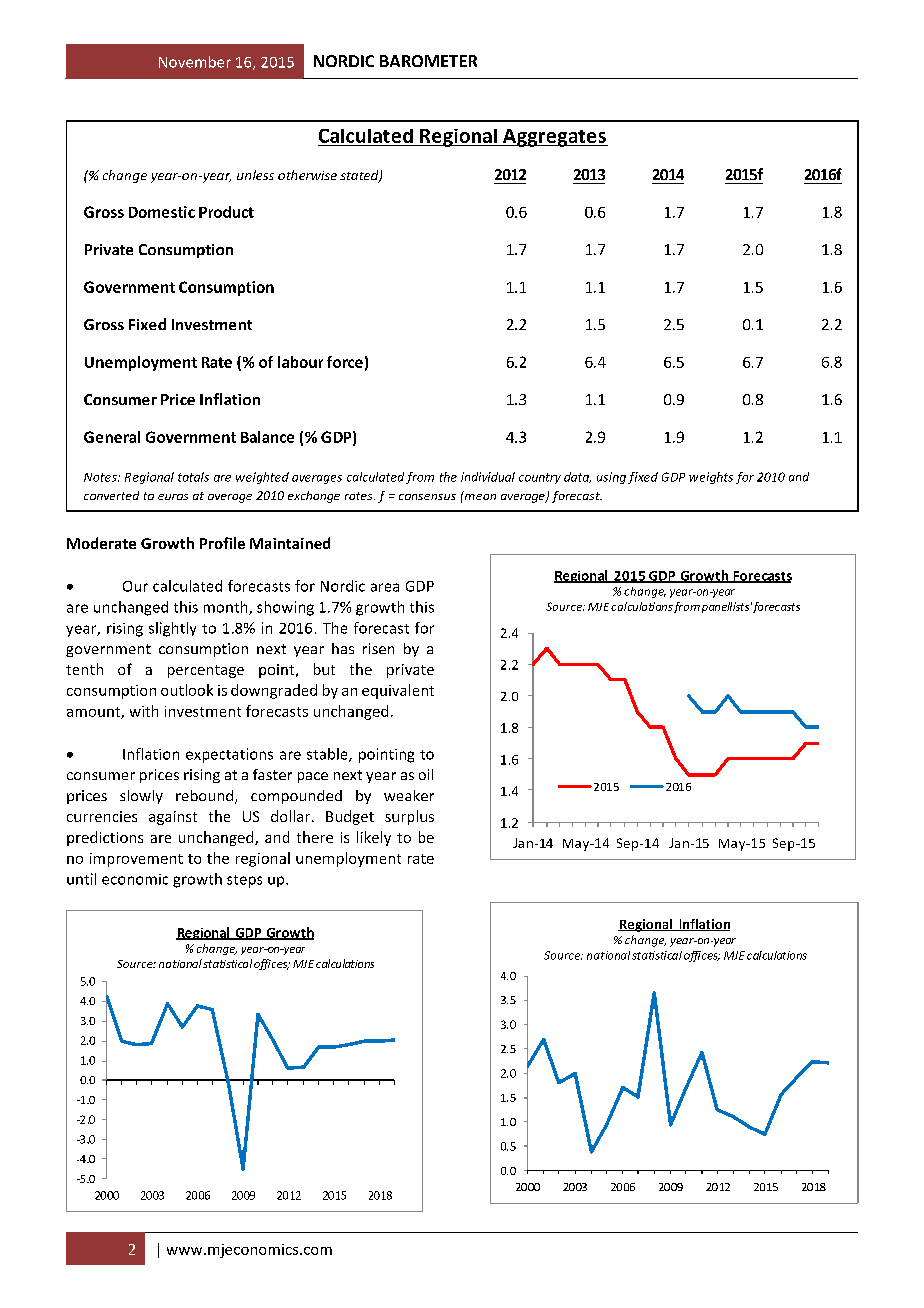 The height and width of the document is (1308, 924). Describe the element at coordinates (378, 648) in the document. I see `risen` at that location.
